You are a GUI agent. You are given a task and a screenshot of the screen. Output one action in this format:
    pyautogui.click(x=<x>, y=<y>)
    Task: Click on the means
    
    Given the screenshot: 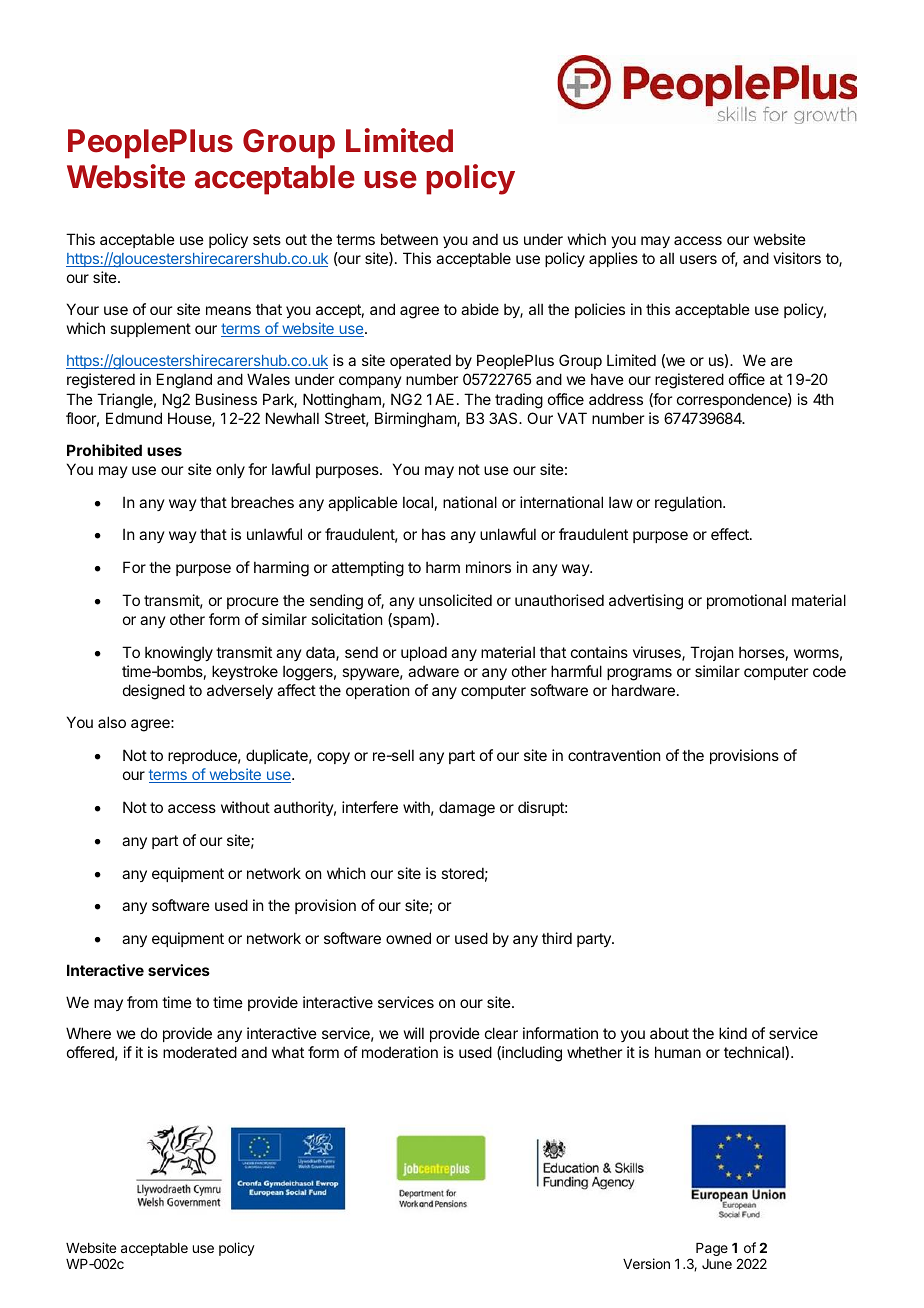 What is the action you would take?
    pyautogui.click(x=228, y=310)
